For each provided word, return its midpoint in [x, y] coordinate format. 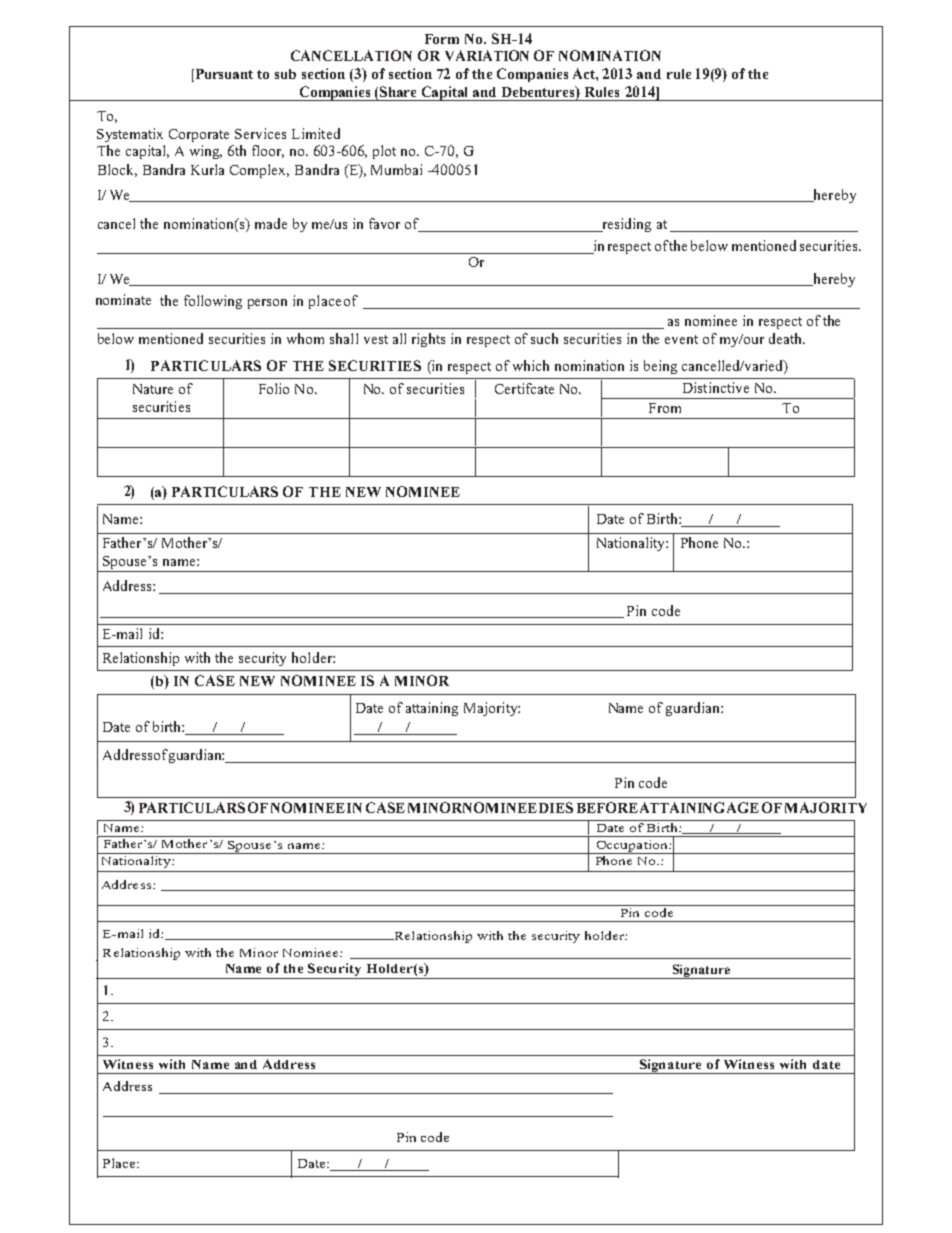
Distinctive [716, 387]
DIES [556, 807]
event [681, 339]
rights [428, 340]
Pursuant [223, 75]
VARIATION [487, 55]
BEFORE [607, 807]
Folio [274, 388]
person [267, 304]
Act [585, 74]
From [665, 408]
